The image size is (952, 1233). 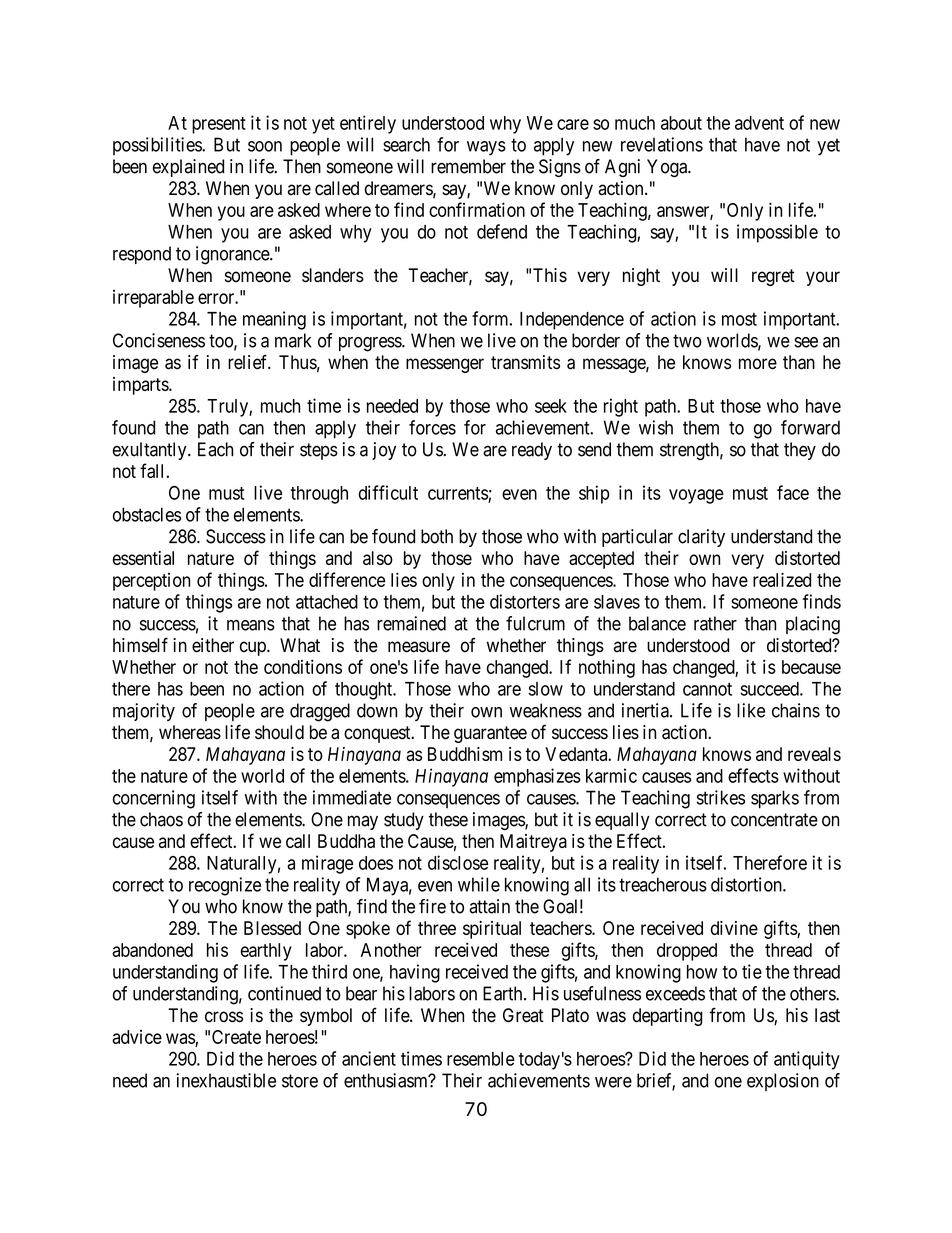 What do you see at coordinates (759, 123) in the image?
I see `advent` at bounding box center [759, 123].
